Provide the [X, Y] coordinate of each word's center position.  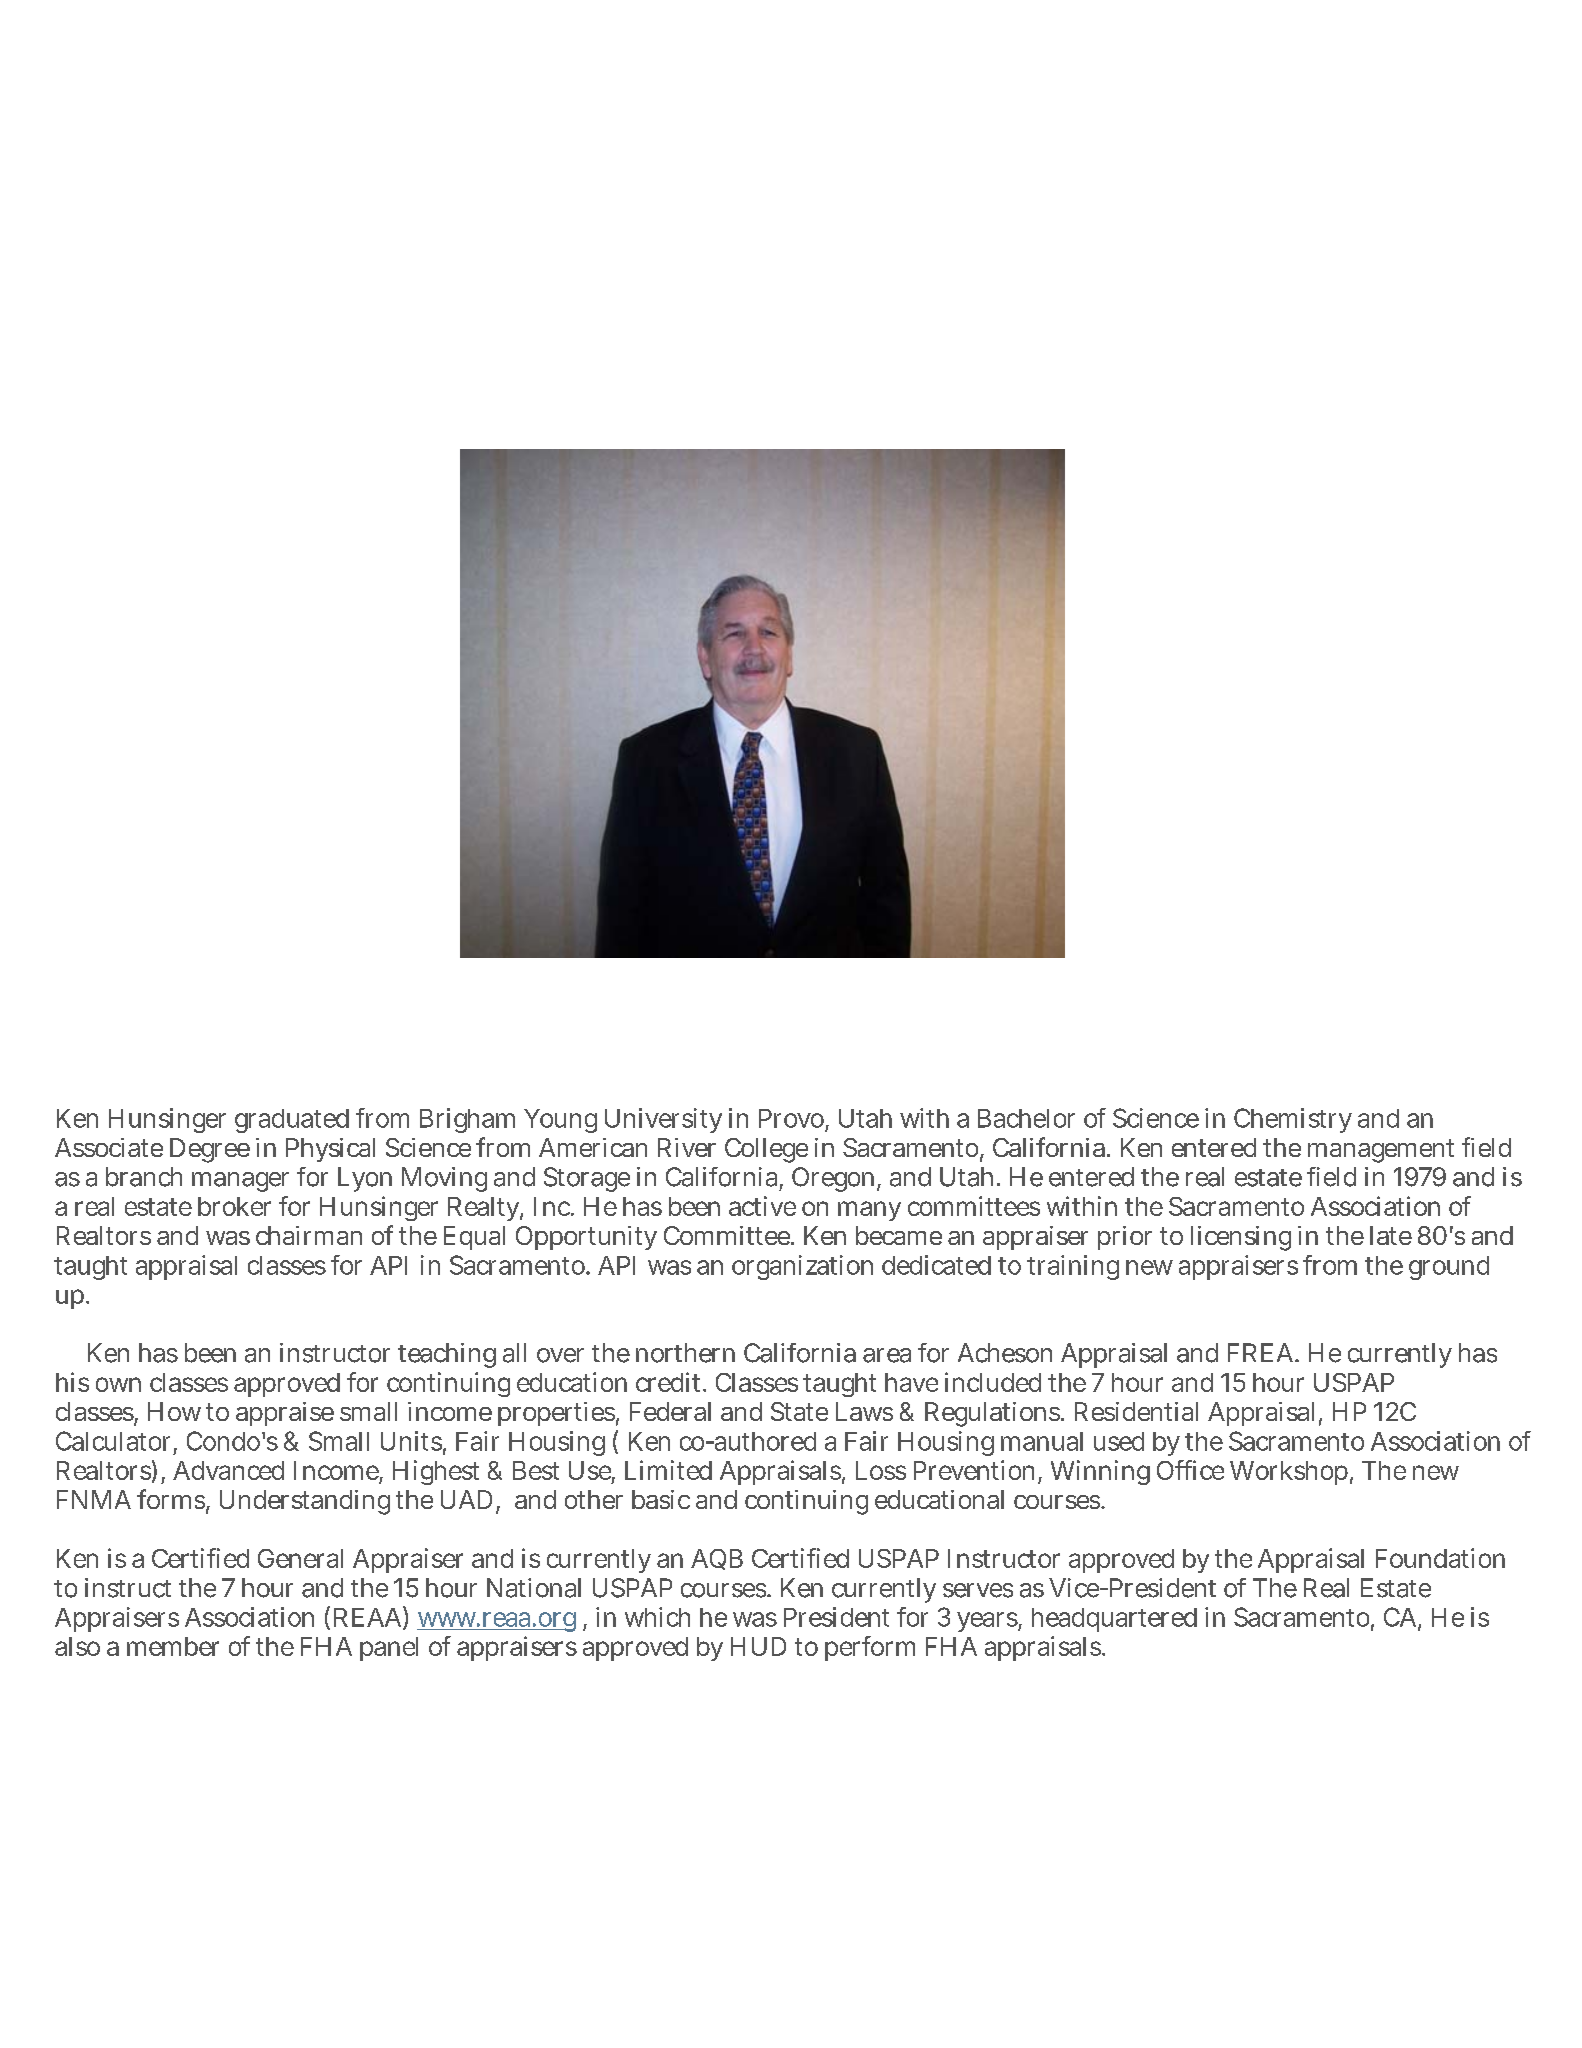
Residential [1136, 1411]
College [766, 1150]
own [118, 1384]
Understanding [305, 1502]
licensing [1241, 1238]
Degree [210, 1150]
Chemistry [1293, 1120]
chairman [309, 1235]
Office [1190, 1470]
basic [661, 1499]
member [173, 1646]
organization [802, 1267]
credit [670, 1382]
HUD [758, 1646]
